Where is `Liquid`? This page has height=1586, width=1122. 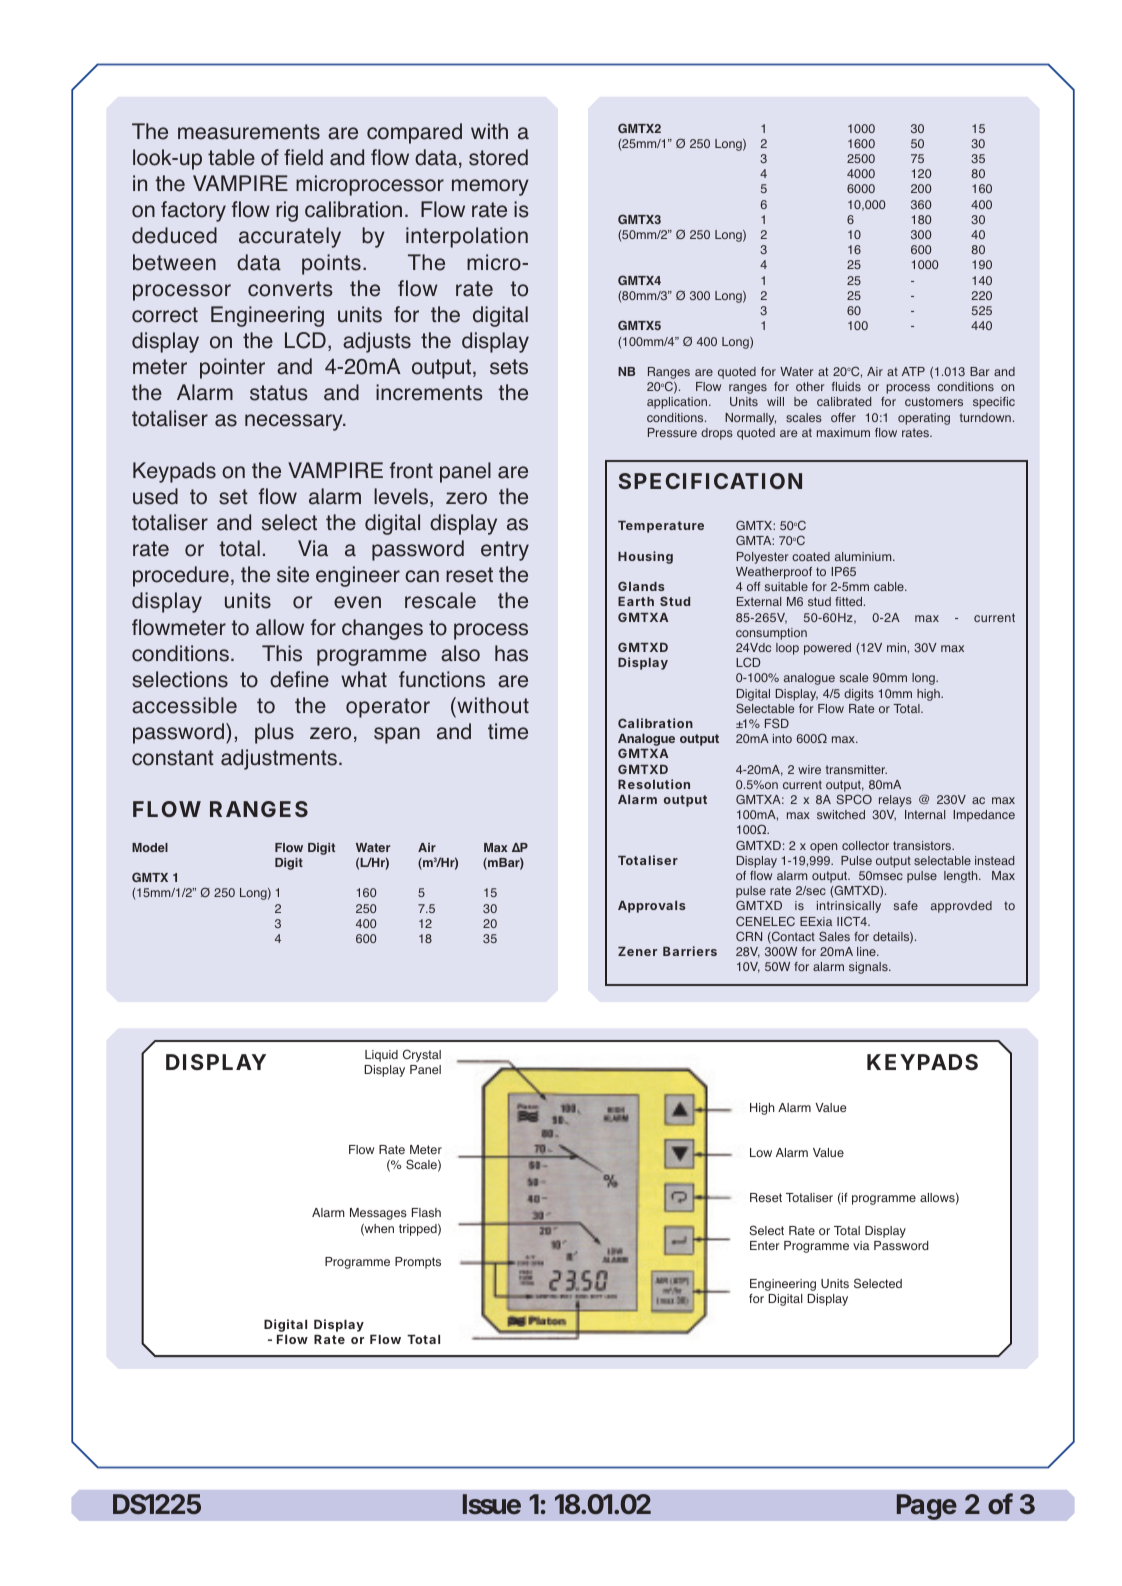 Liquid is located at coordinates (381, 1056).
